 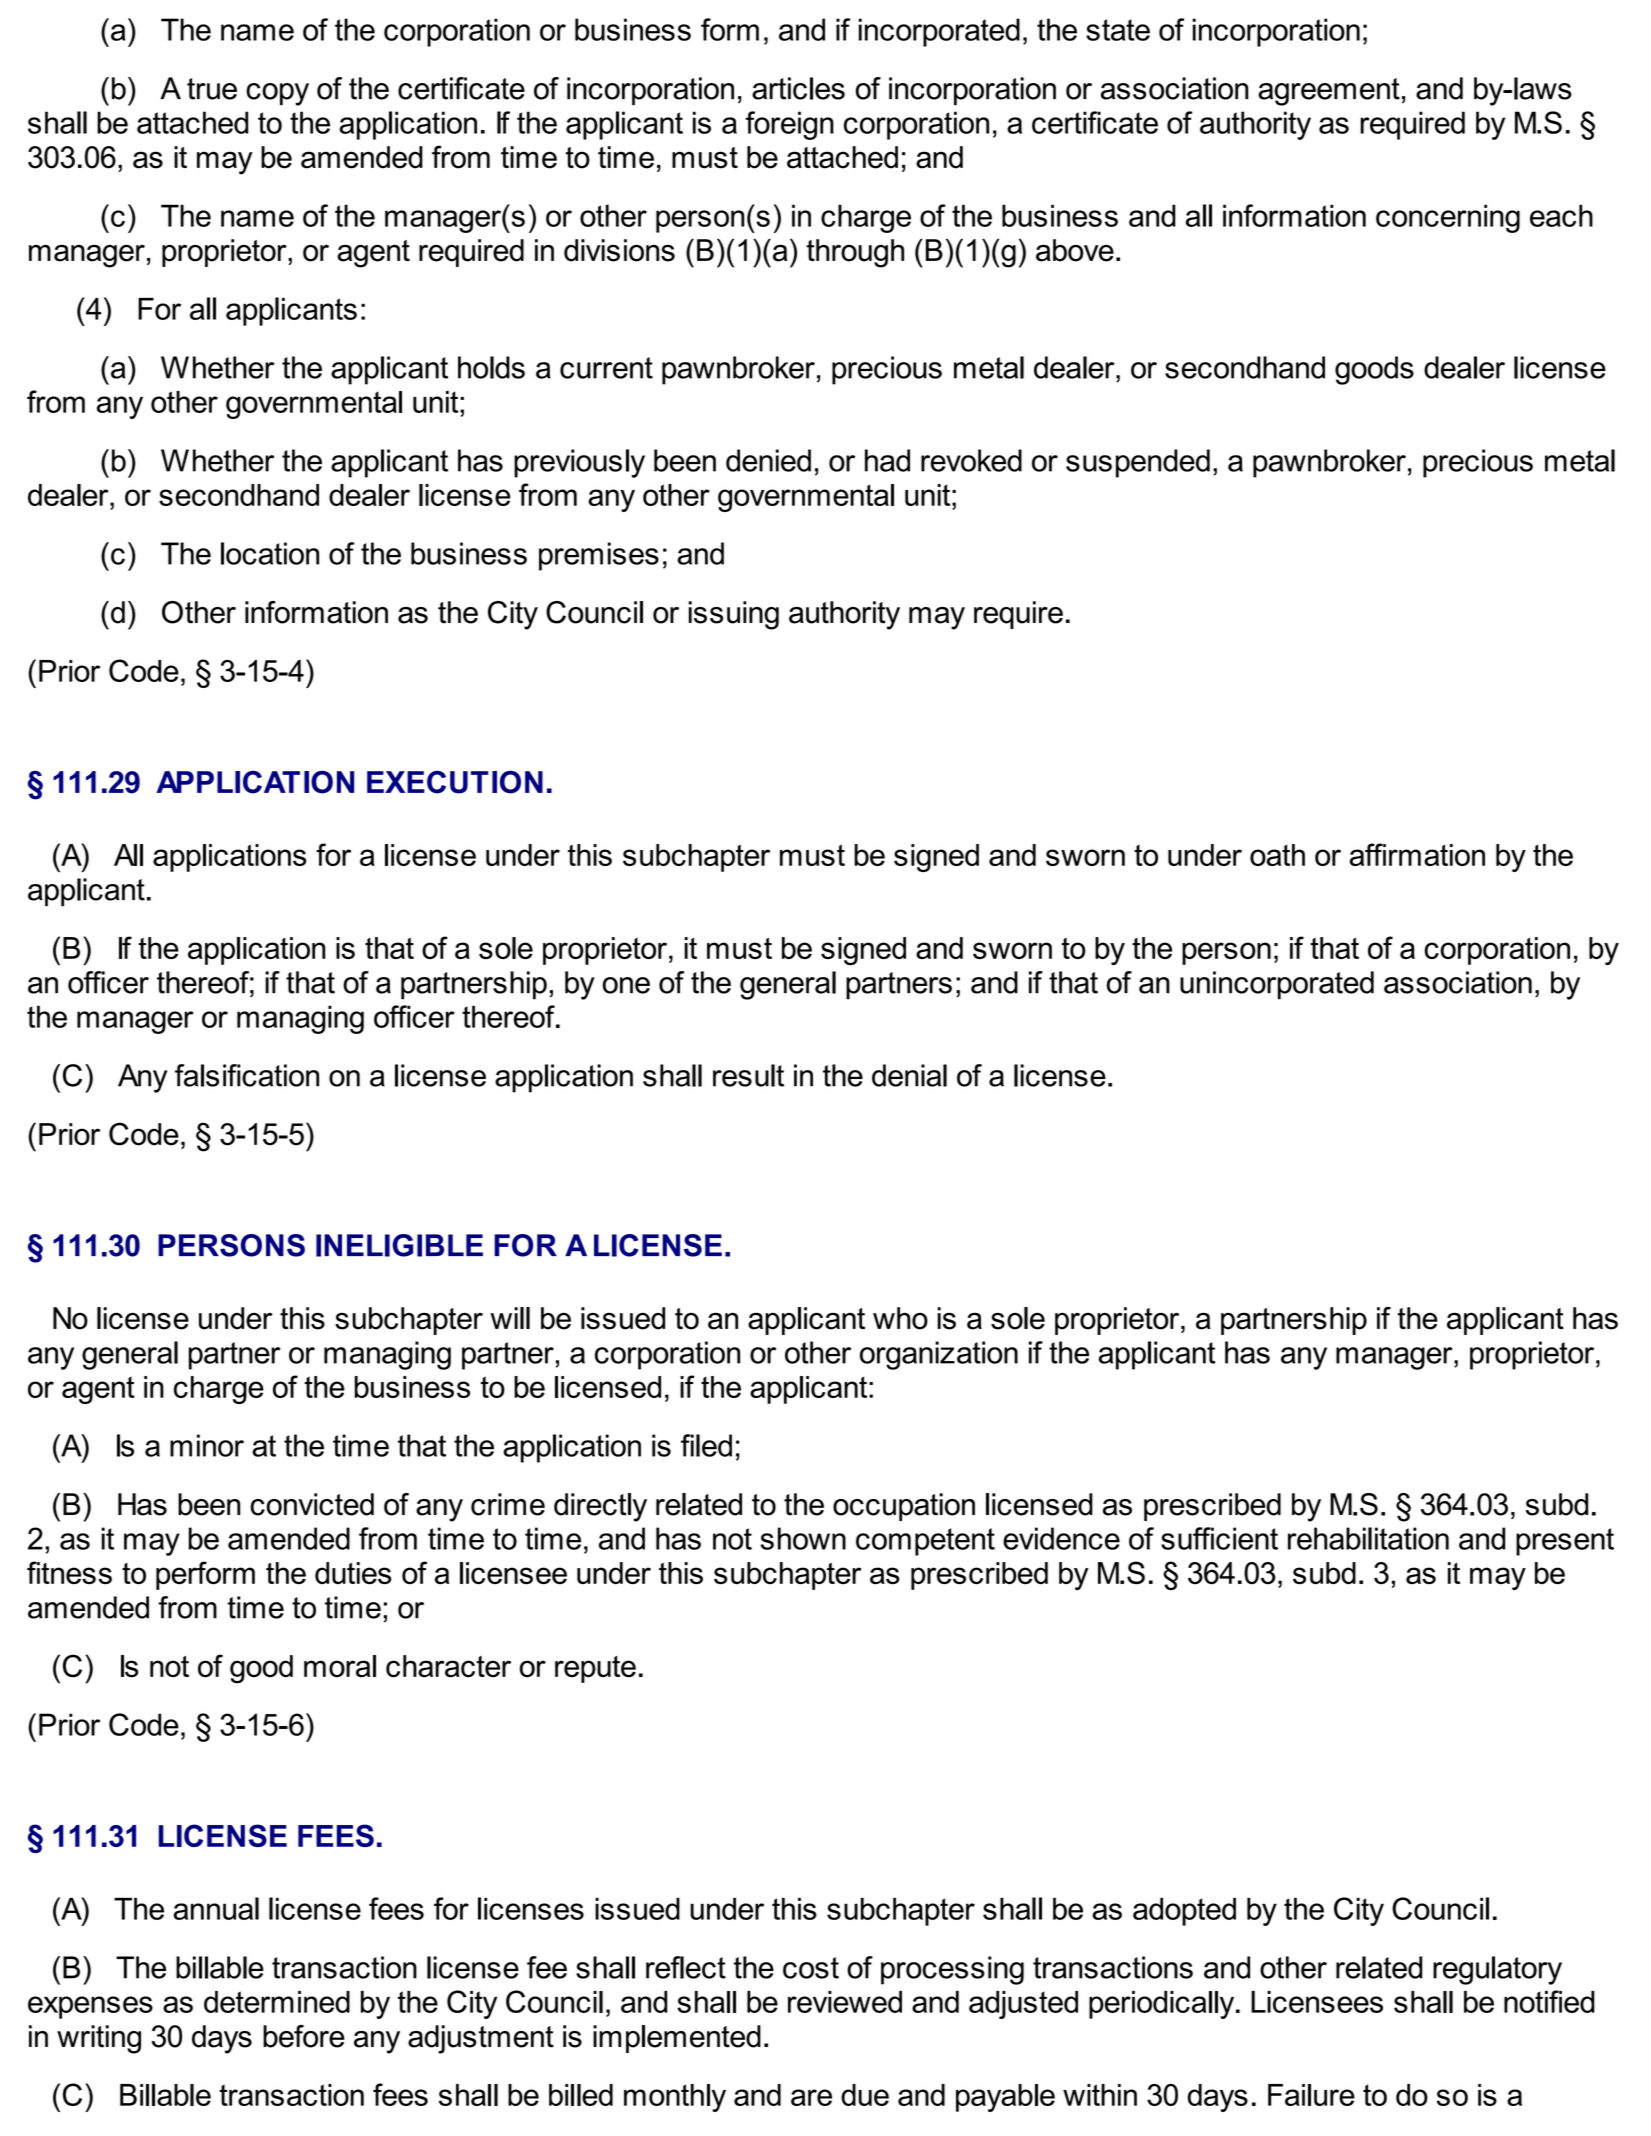 I want to click on result, so click(x=748, y=1075).
